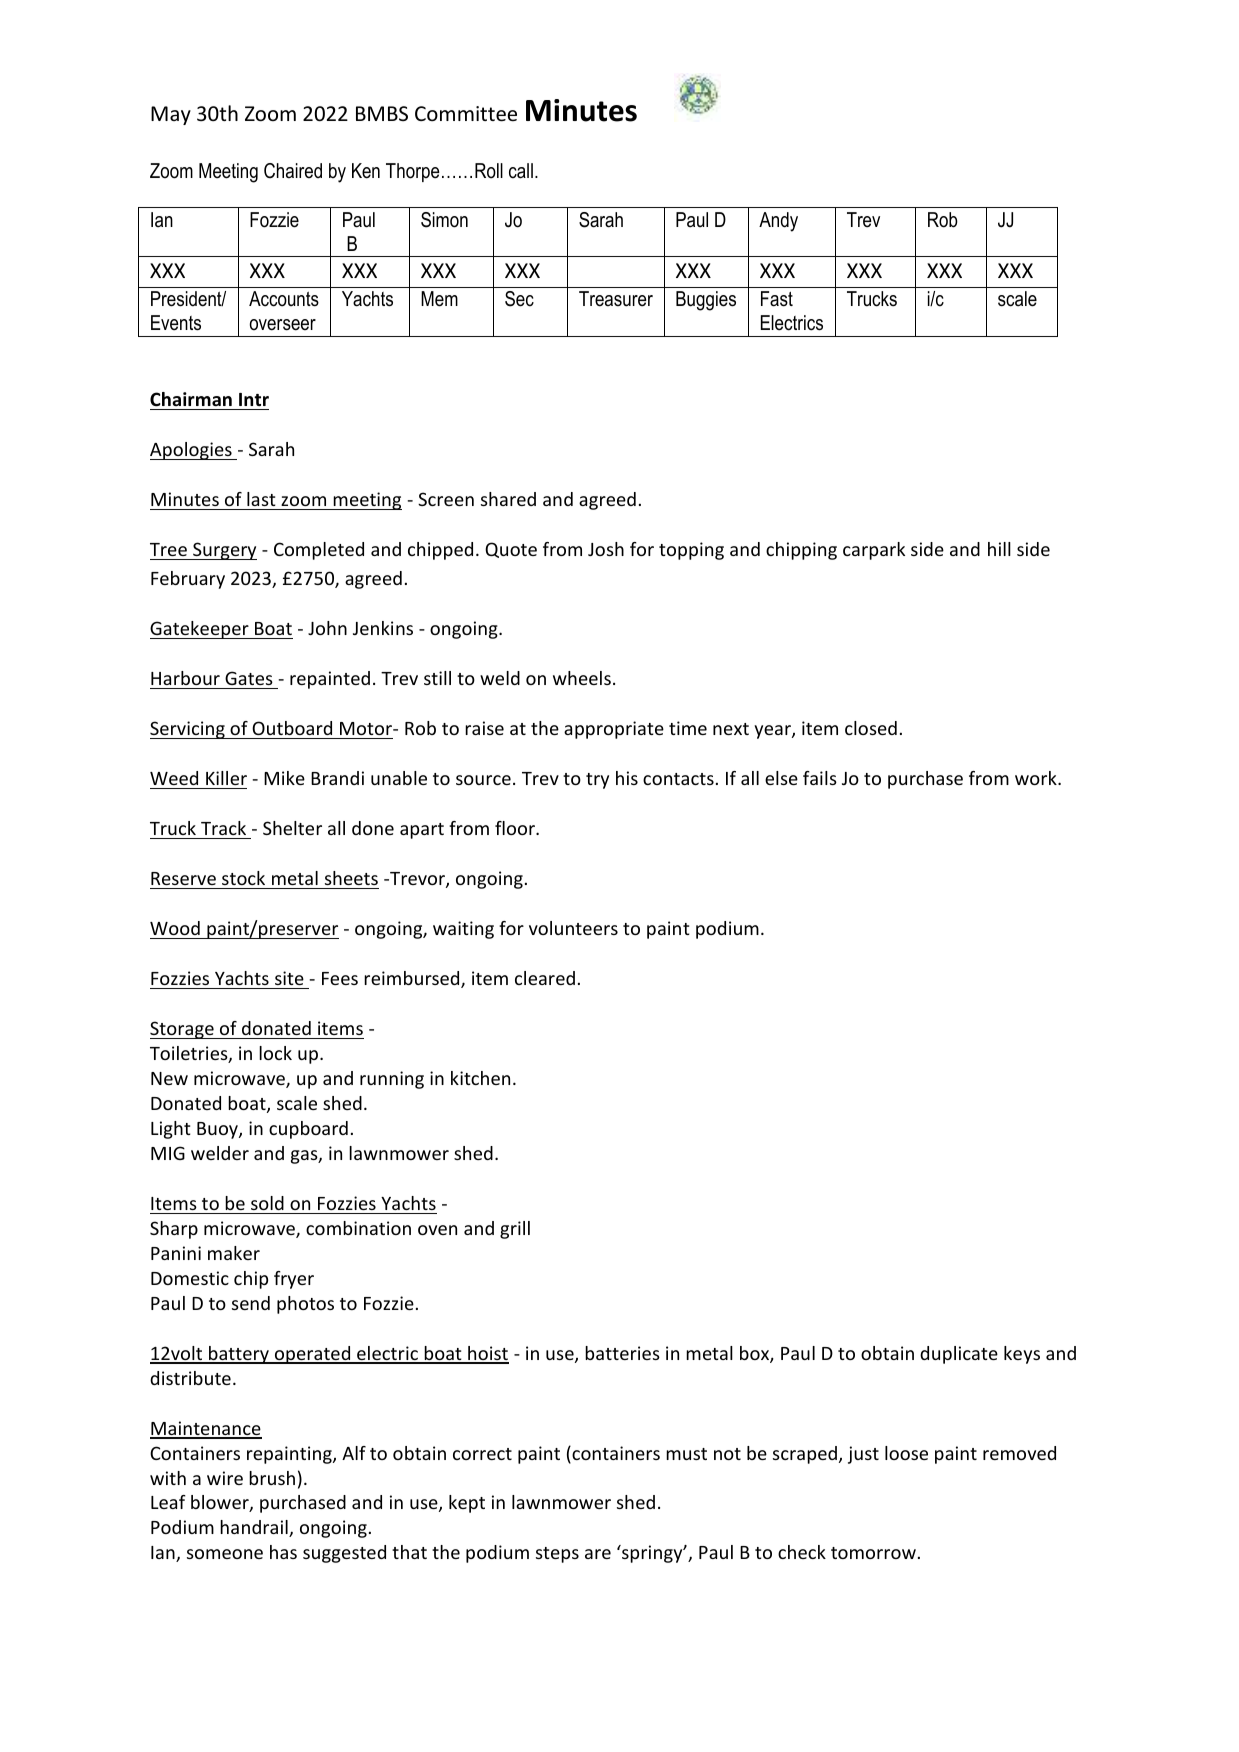  I want to click on Chaired, so click(293, 171).
